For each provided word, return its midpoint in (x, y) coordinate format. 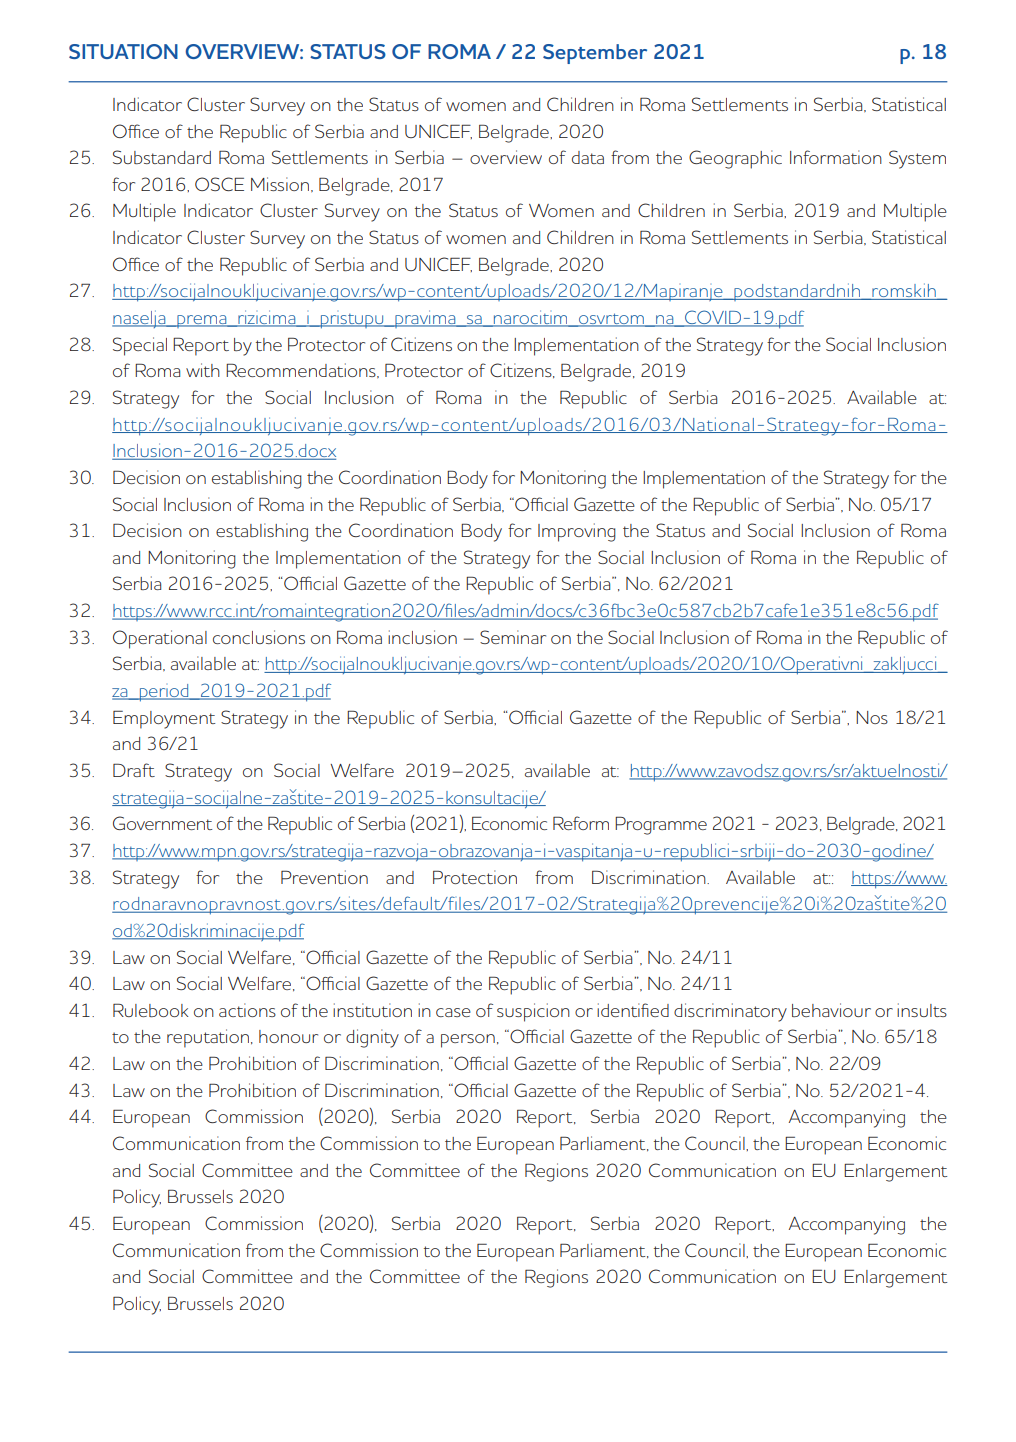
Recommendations (302, 370)
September (595, 54)
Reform (581, 823)
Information (836, 157)
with (203, 370)
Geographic (735, 159)
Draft (134, 770)
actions (247, 1010)
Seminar (513, 637)
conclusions (259, 637)
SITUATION (123, 51)
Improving (577, 532)
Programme (661, 825)
